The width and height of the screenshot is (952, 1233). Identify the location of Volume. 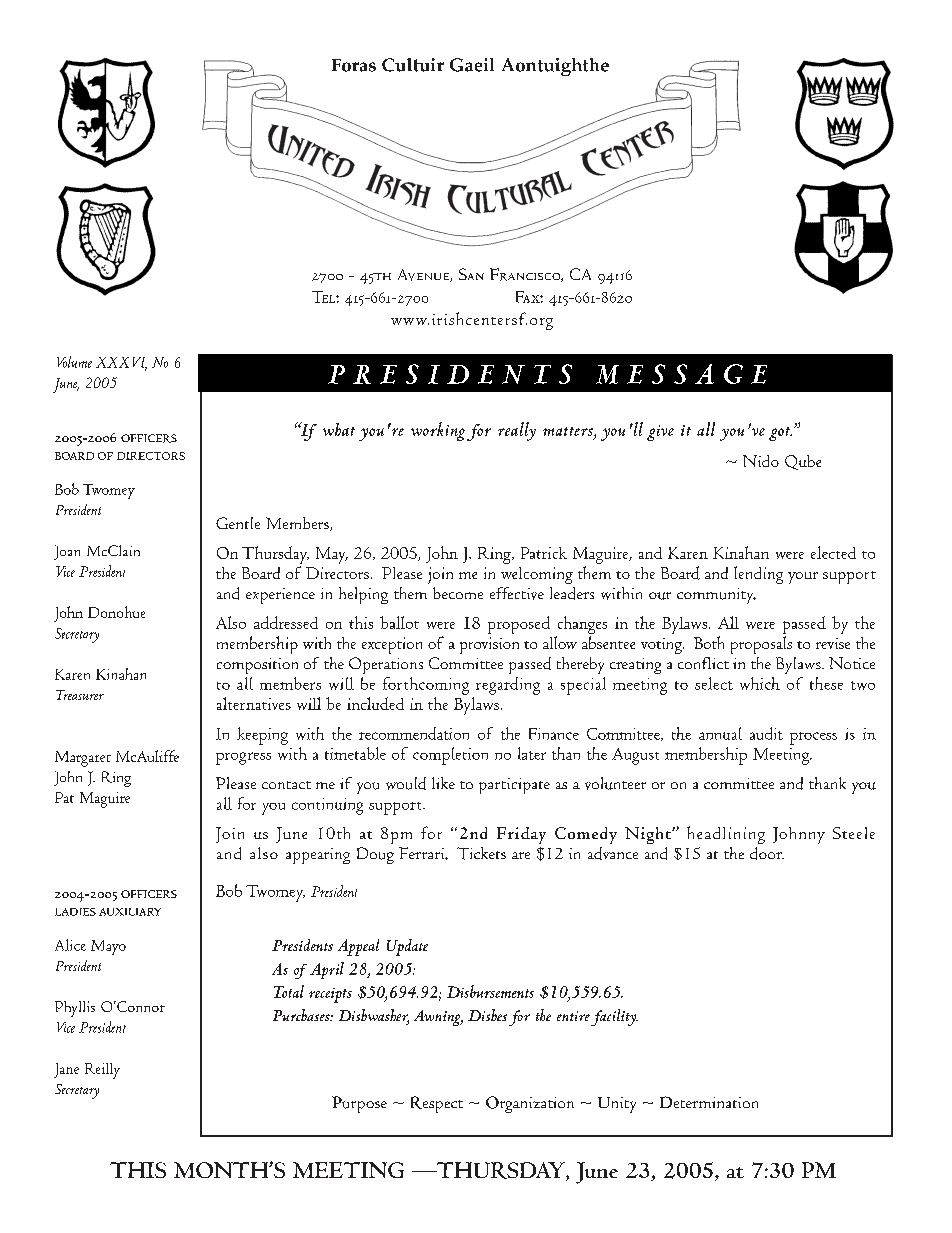
(74, 362).
